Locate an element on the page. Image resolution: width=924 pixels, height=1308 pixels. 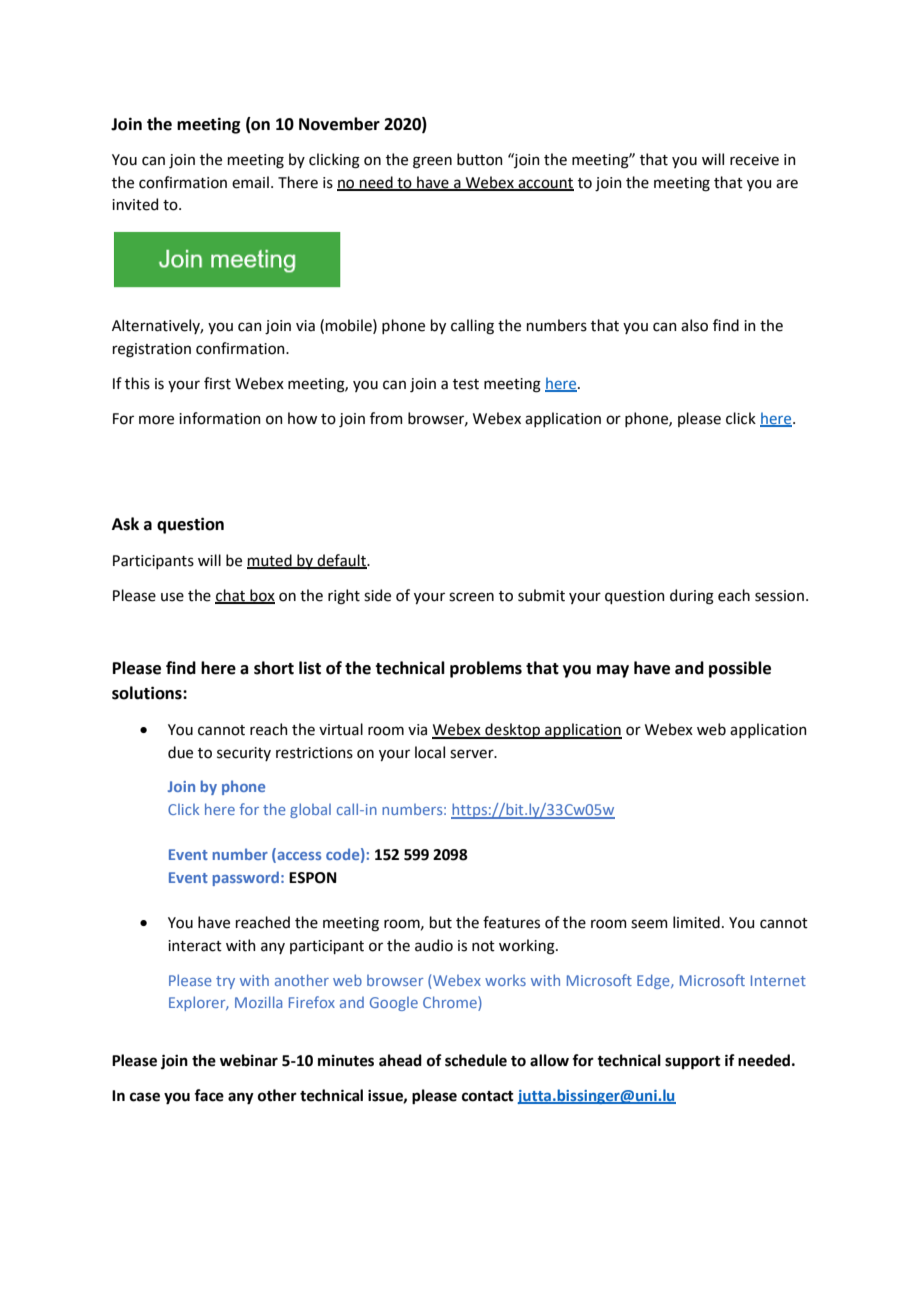
problems is located at coordinates (486, 669).
